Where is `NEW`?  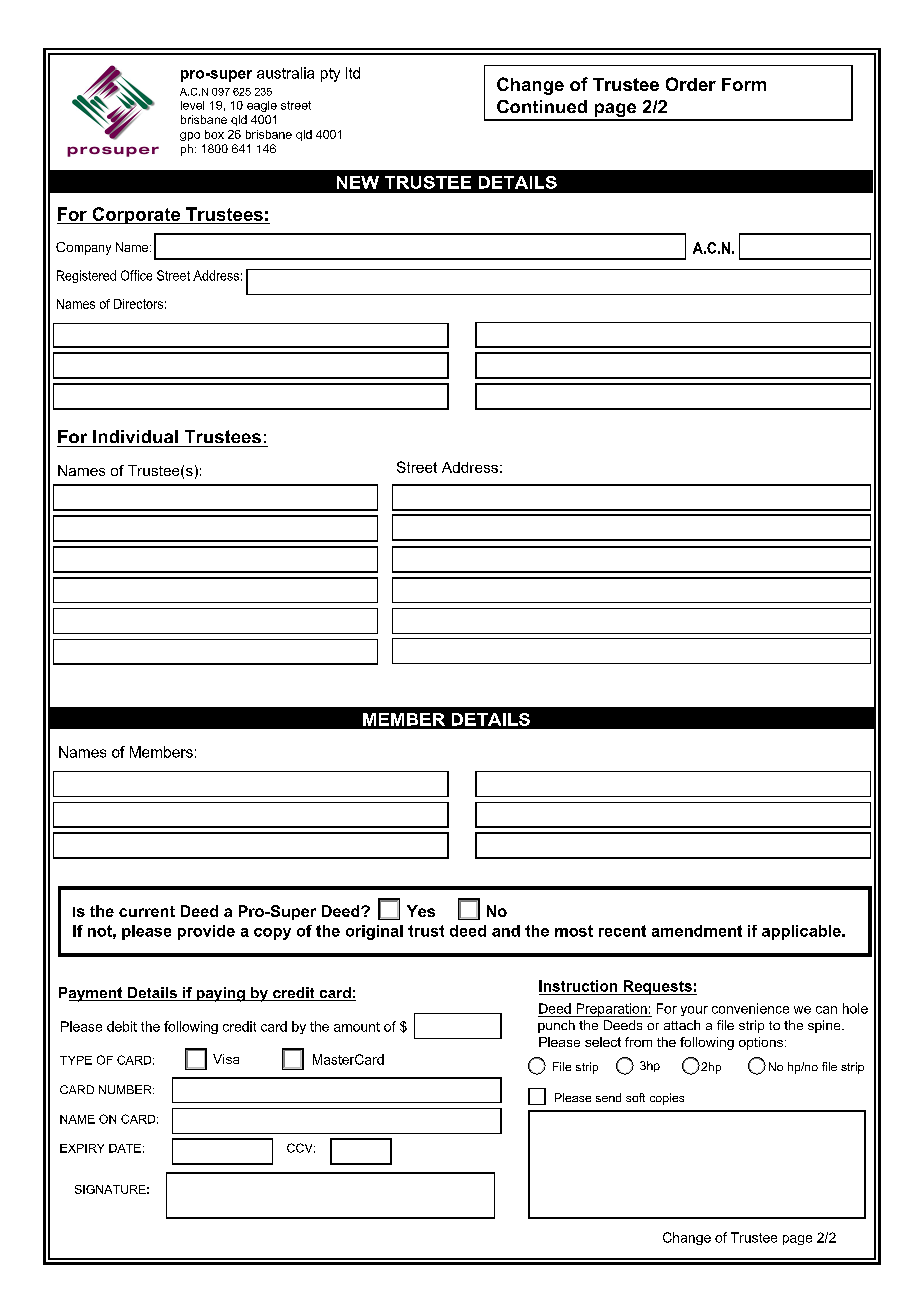 NEW is located at coordinates (358, 182).
